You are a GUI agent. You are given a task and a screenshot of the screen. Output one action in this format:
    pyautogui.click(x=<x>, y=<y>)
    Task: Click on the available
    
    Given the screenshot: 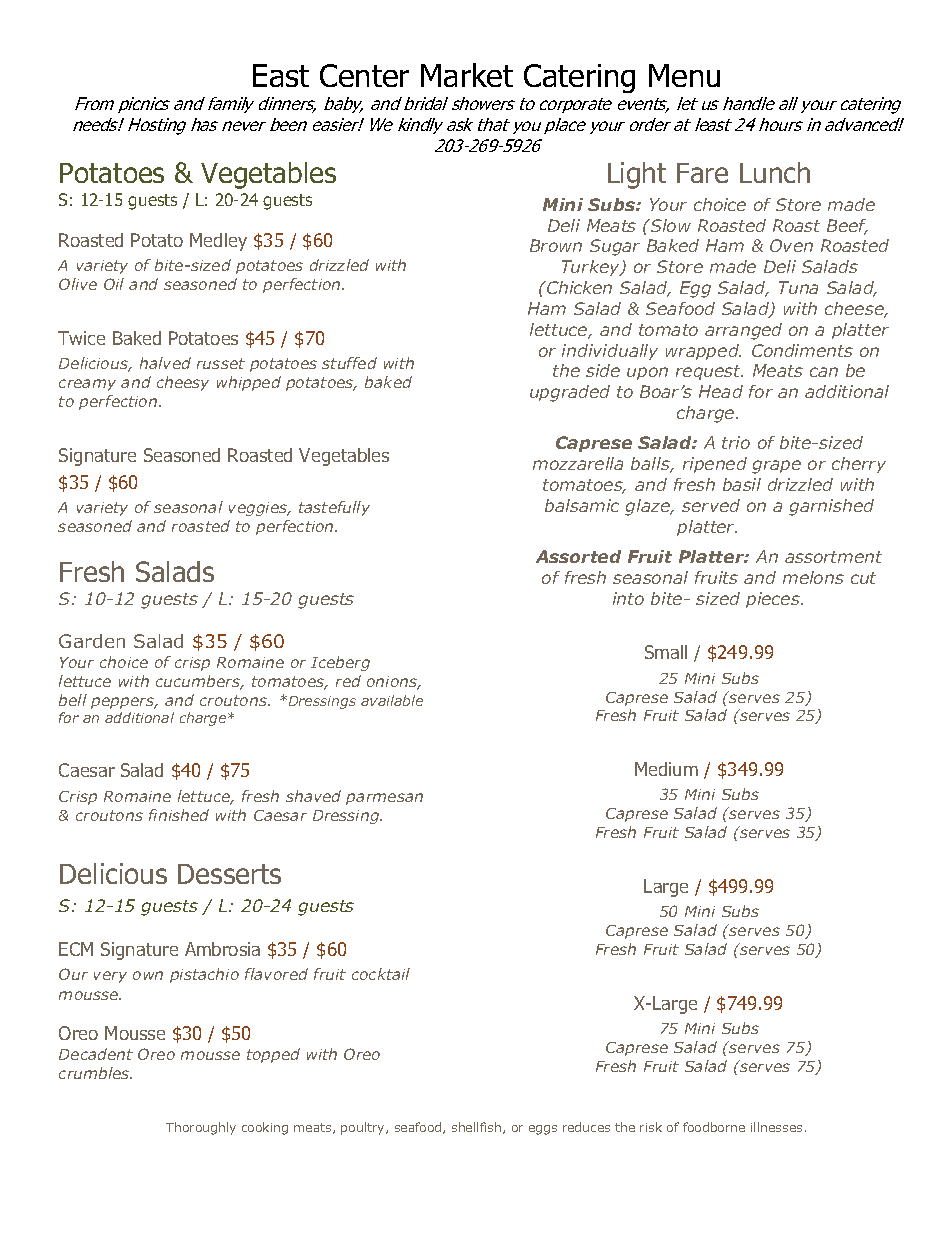 What is the action you would take?
    pyautogui.click(x=392, y=700)
